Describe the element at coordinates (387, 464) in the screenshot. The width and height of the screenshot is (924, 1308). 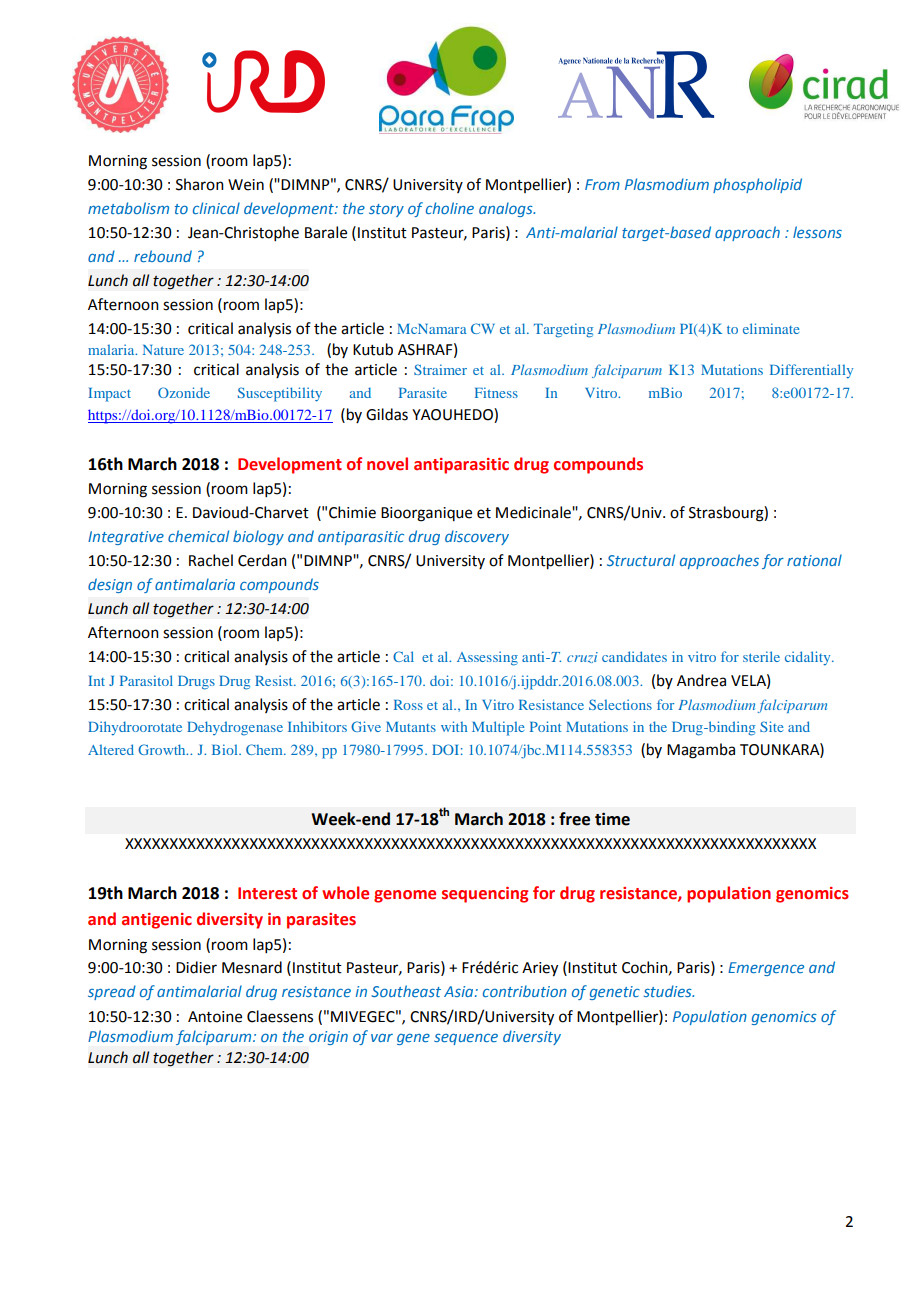
I see `novel` at that location.
